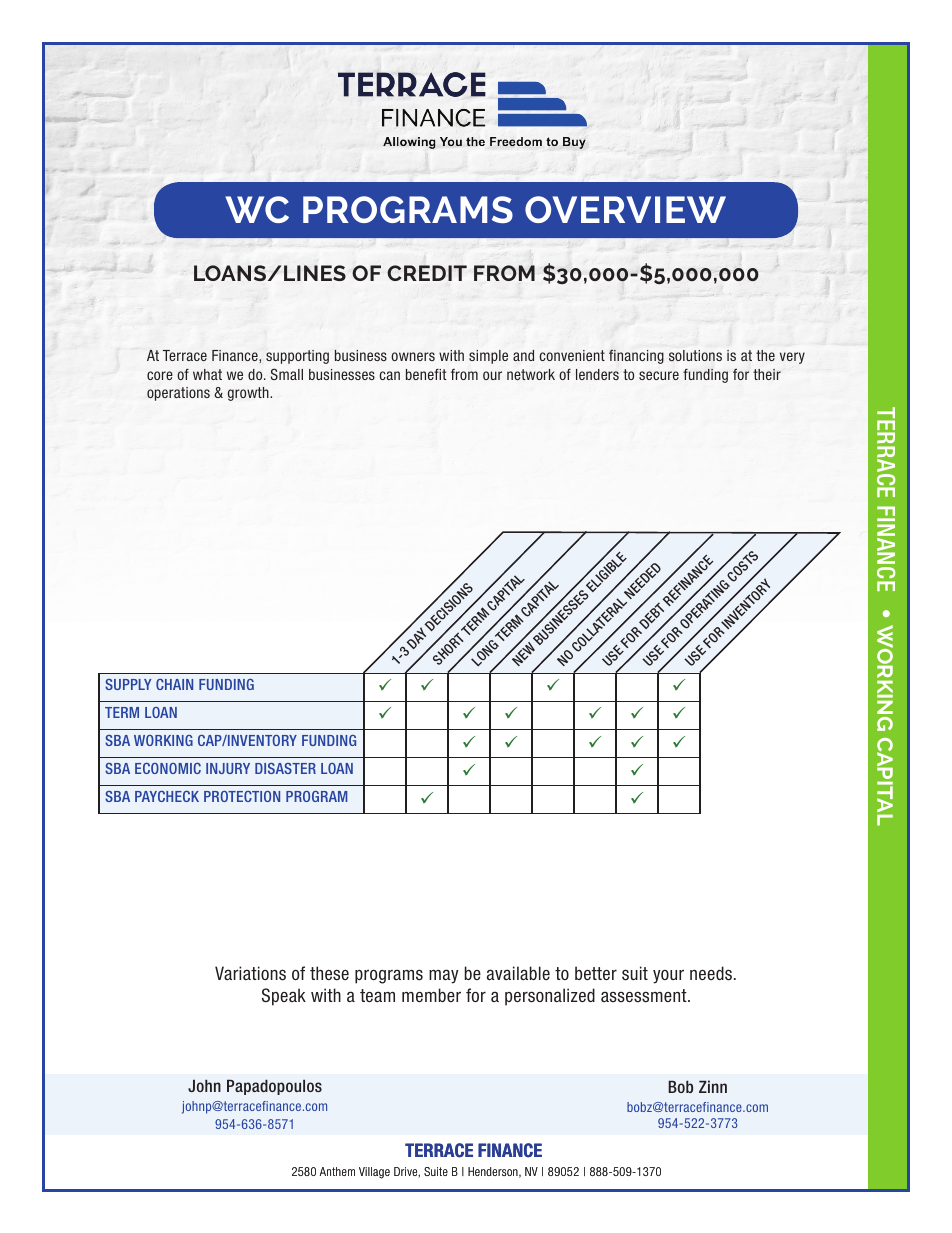  I want to click on Village, so click(374, 1173).
